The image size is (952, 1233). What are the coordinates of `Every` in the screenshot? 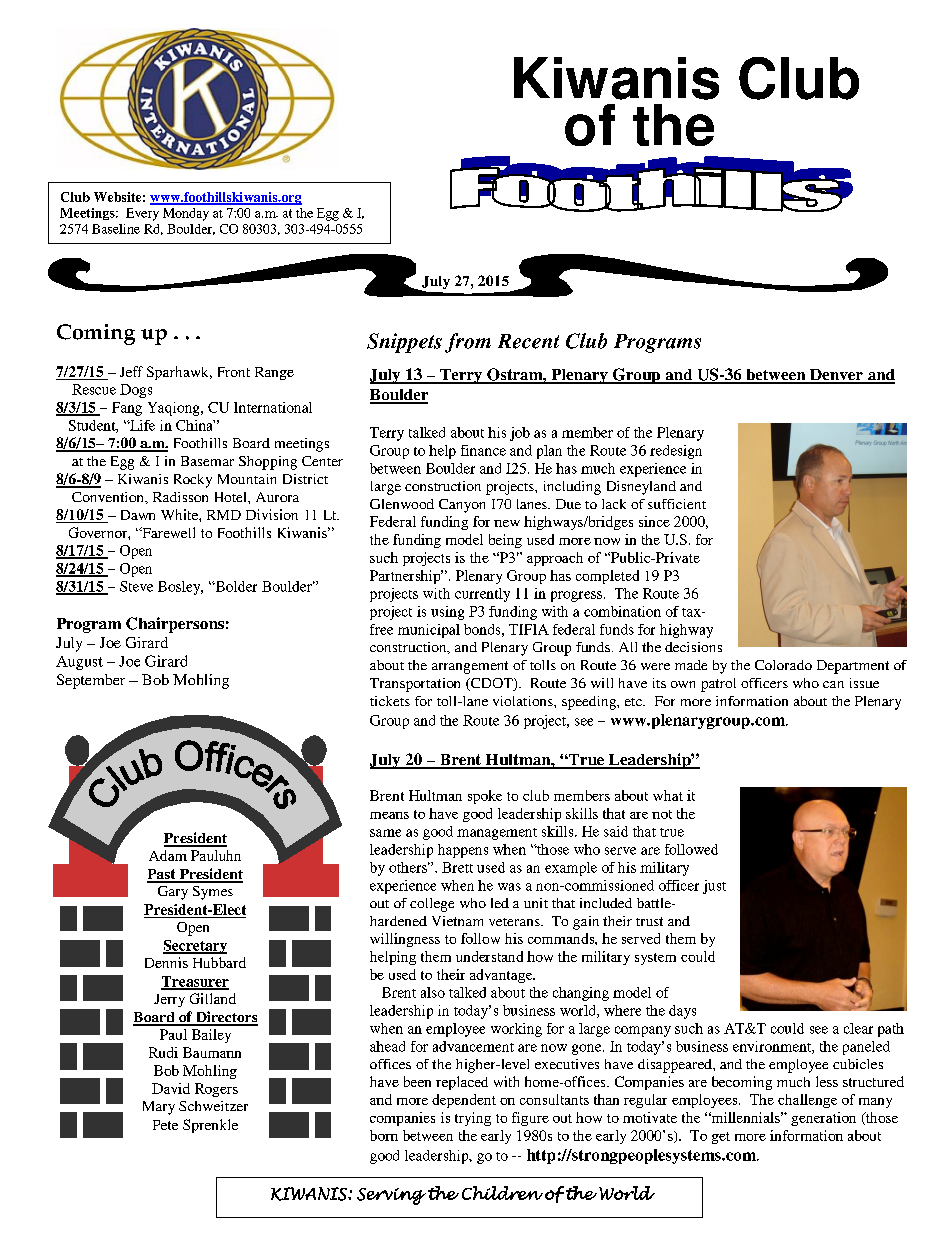 It's located at (142, 214).
